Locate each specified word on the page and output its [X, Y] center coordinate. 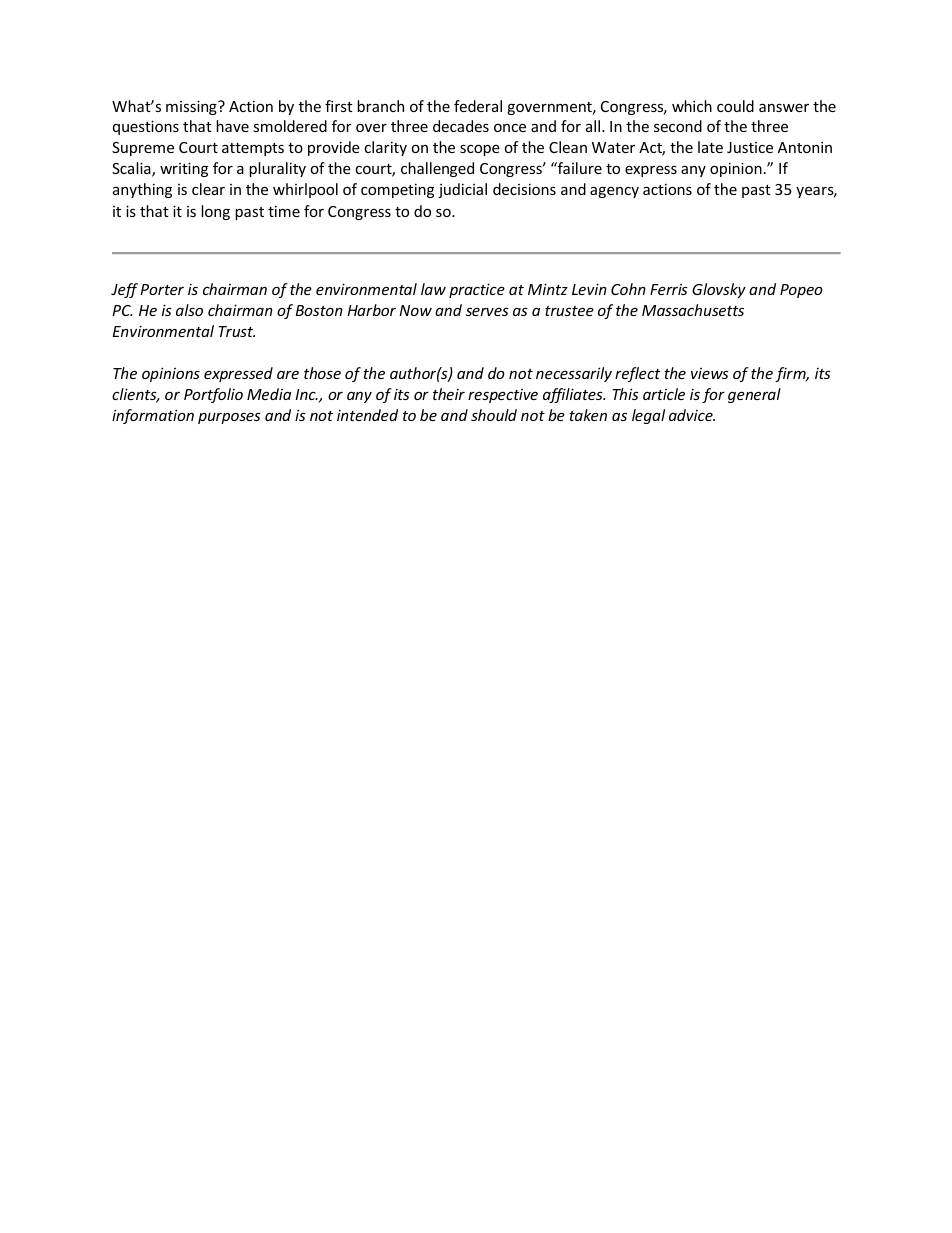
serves [487, 311]
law [433, 289]
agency [614, 192]
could [735, 106]
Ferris [669, 289]
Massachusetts [693, 310]
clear [208, 189]
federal [478, 106]
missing [192, 107]
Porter [162, 289]
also [189, 310]
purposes [229, 418]
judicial [462, 190]
